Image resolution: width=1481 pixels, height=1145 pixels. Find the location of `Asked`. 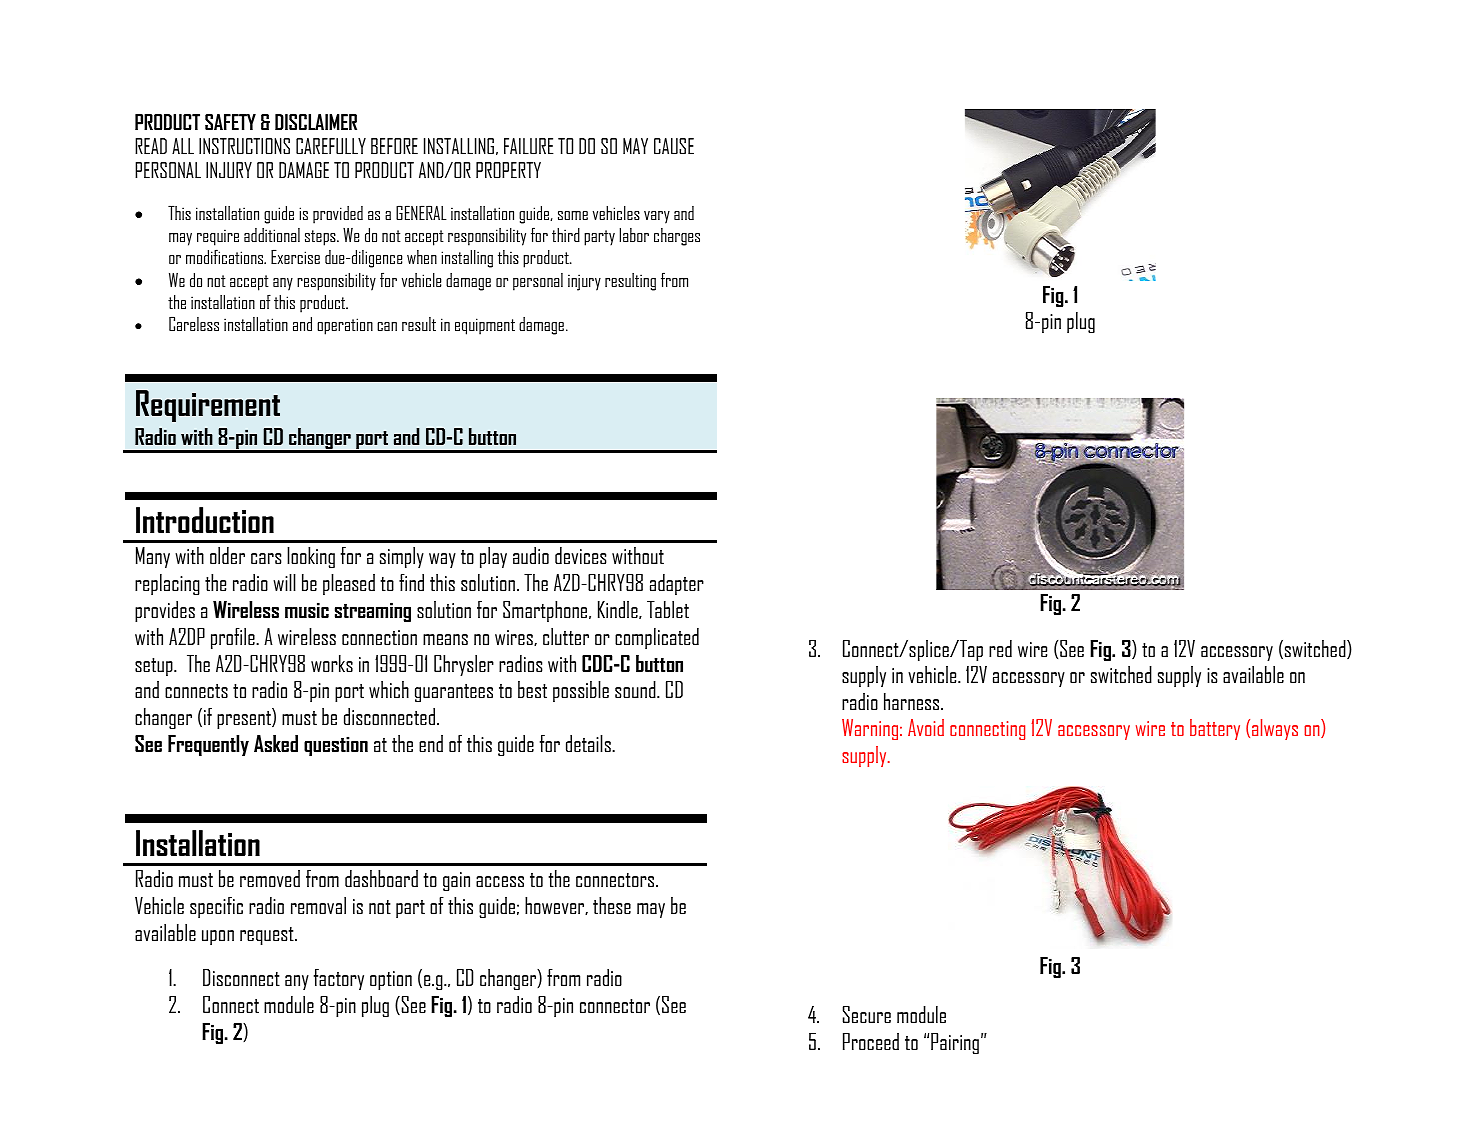

Asked is located at coordinates (276, 743).
